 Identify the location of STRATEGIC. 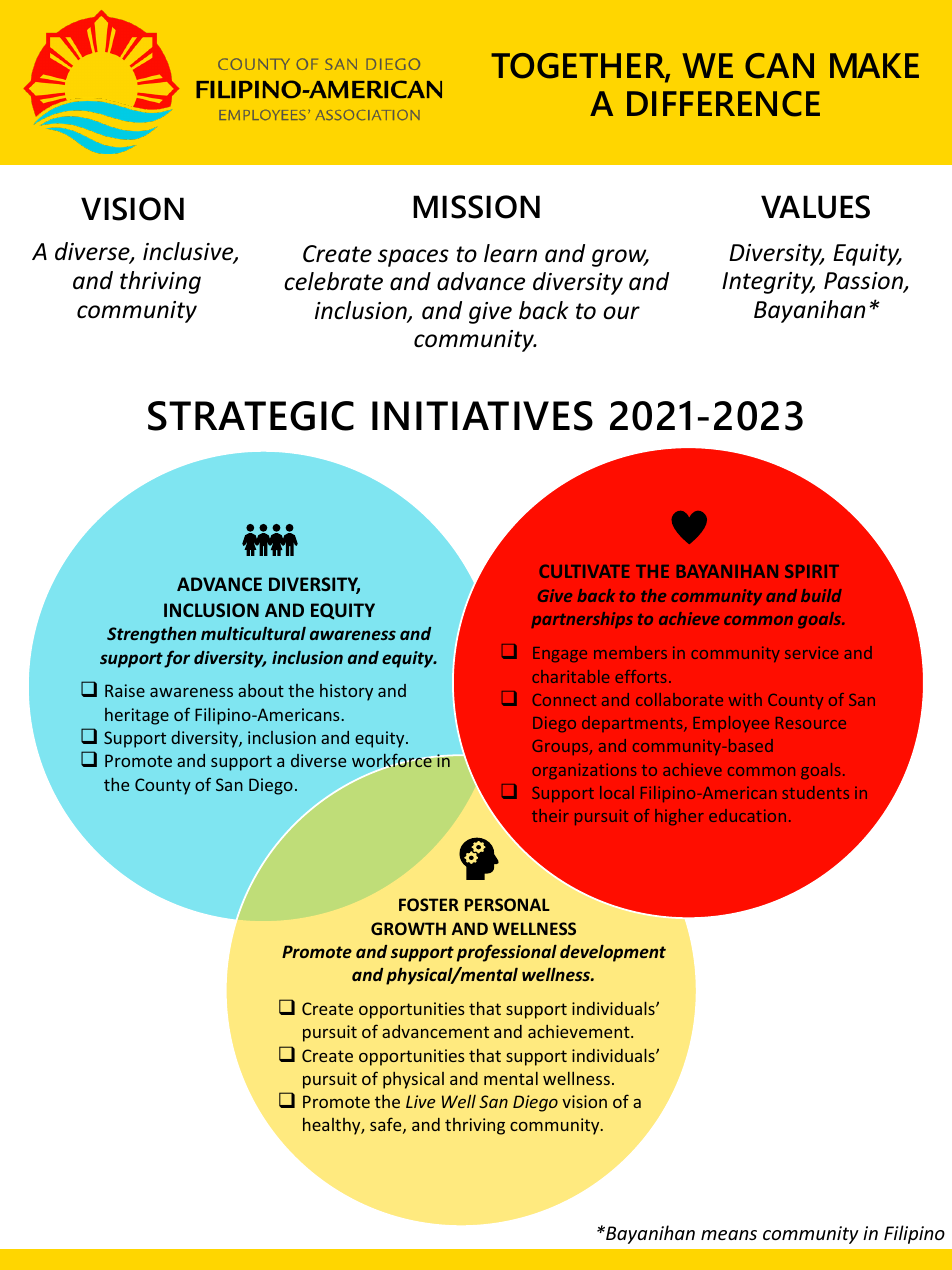
(251, 416).
